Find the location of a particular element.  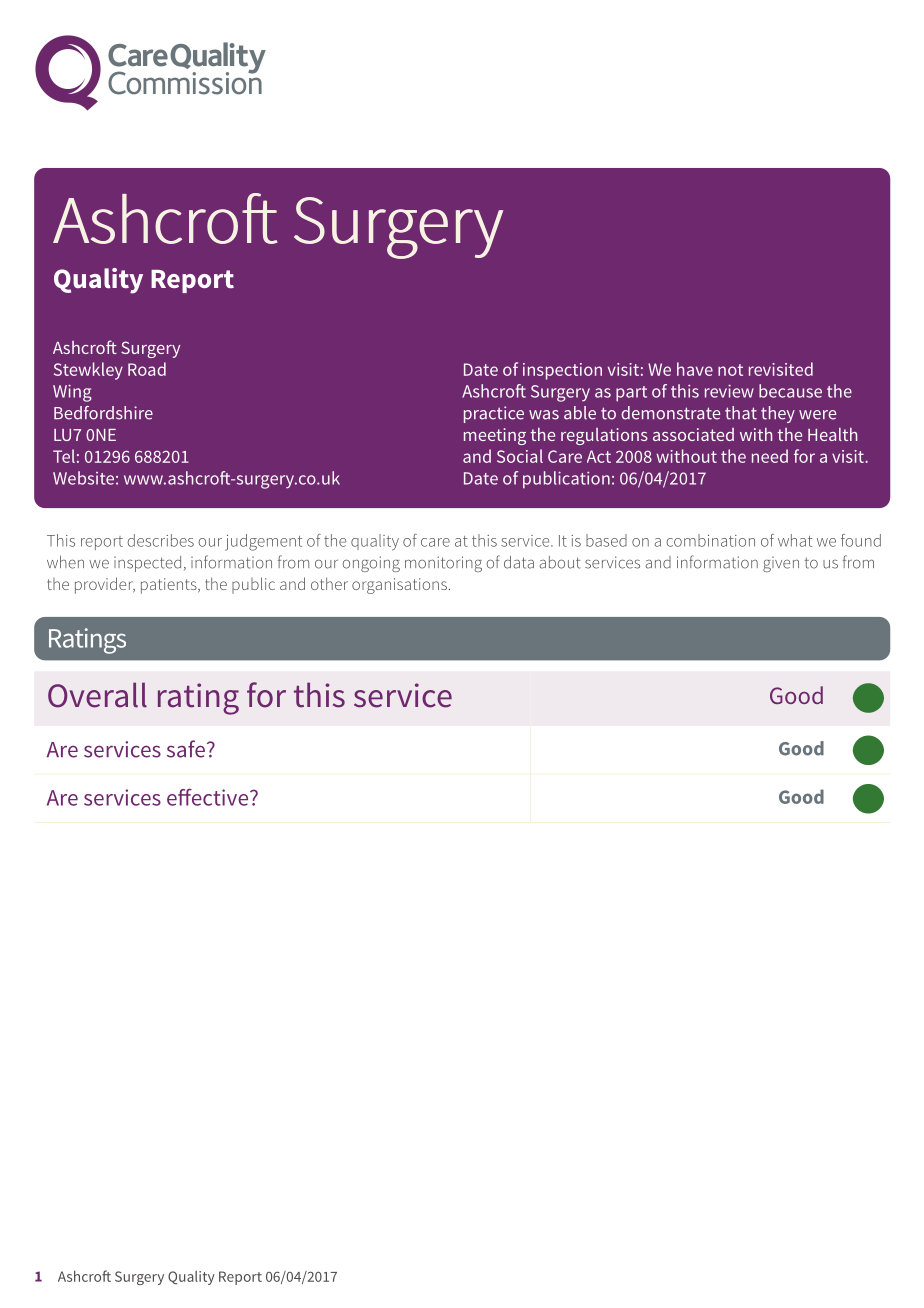

inspection is located at coordinates (562, 371).
